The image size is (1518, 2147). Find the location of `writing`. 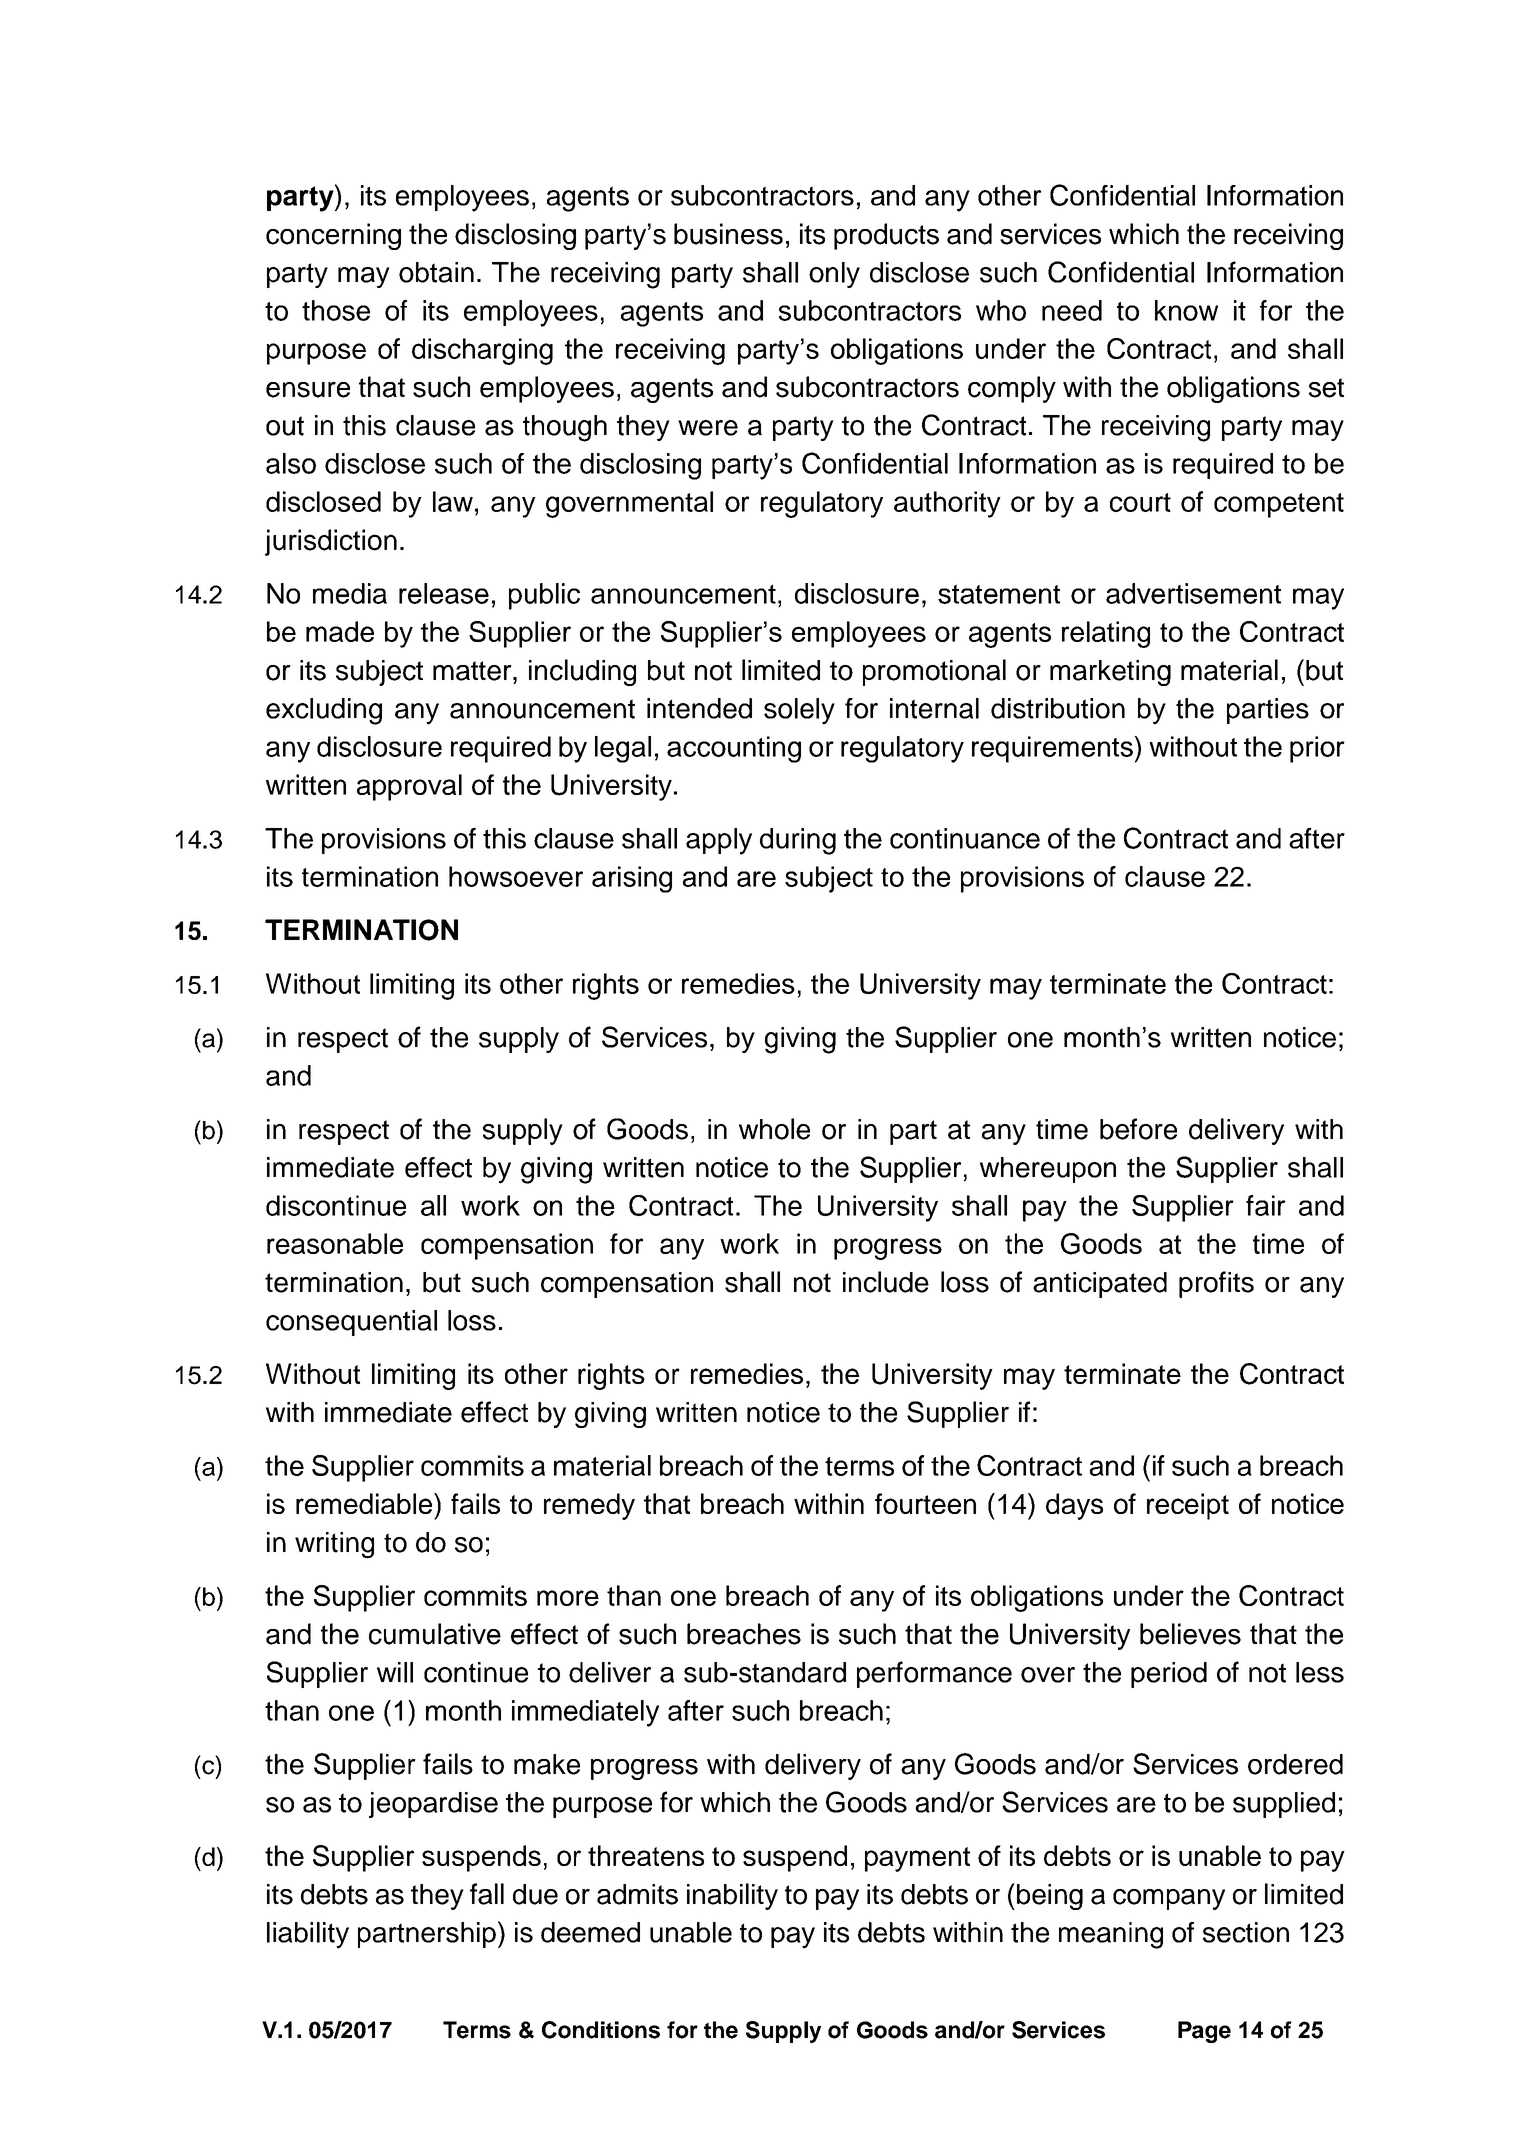

writing is located at coordinates (334, 1545).
